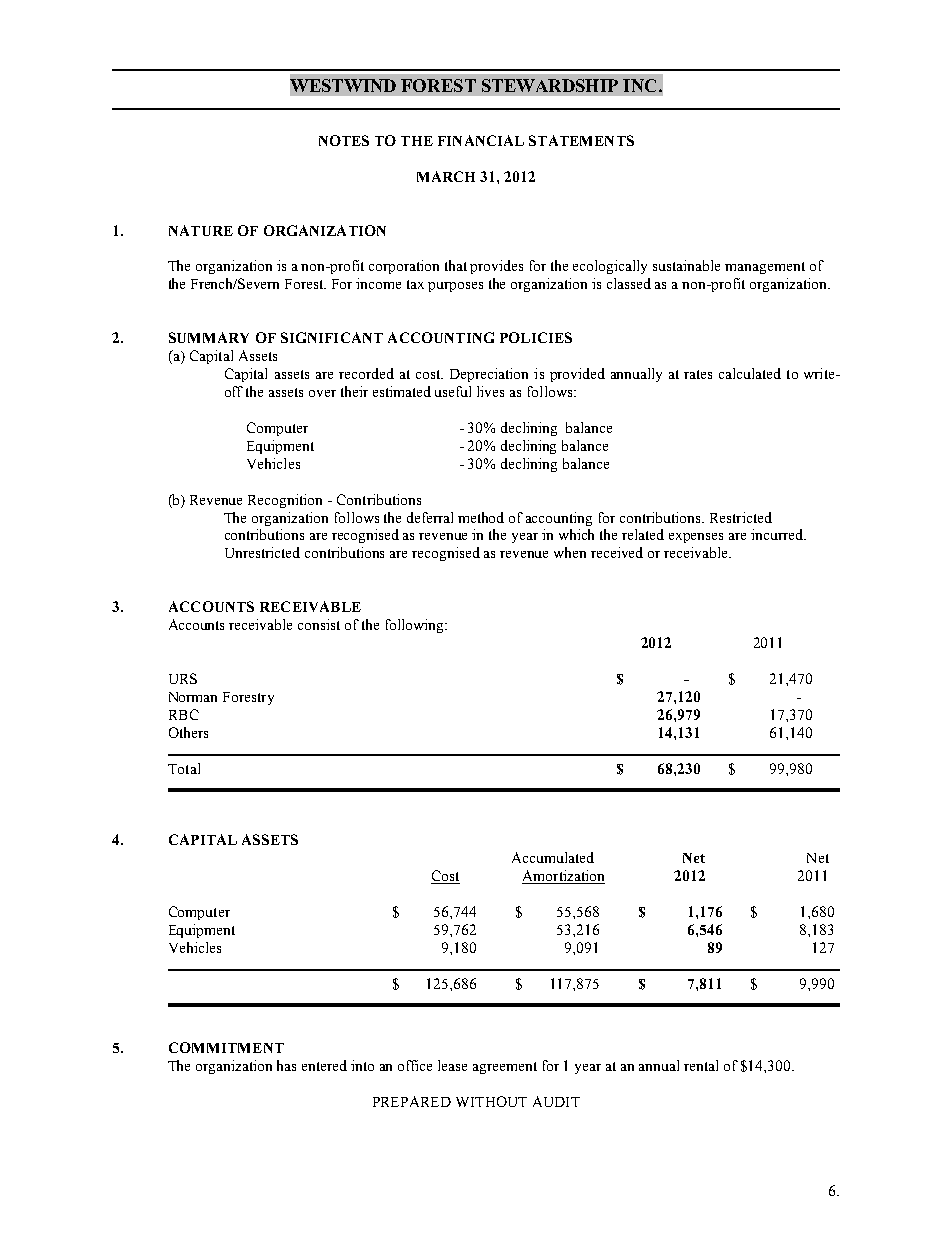  What do you see at coordinates (322, 393) in the document?
I see `over` at bounding box center [322, 393].
